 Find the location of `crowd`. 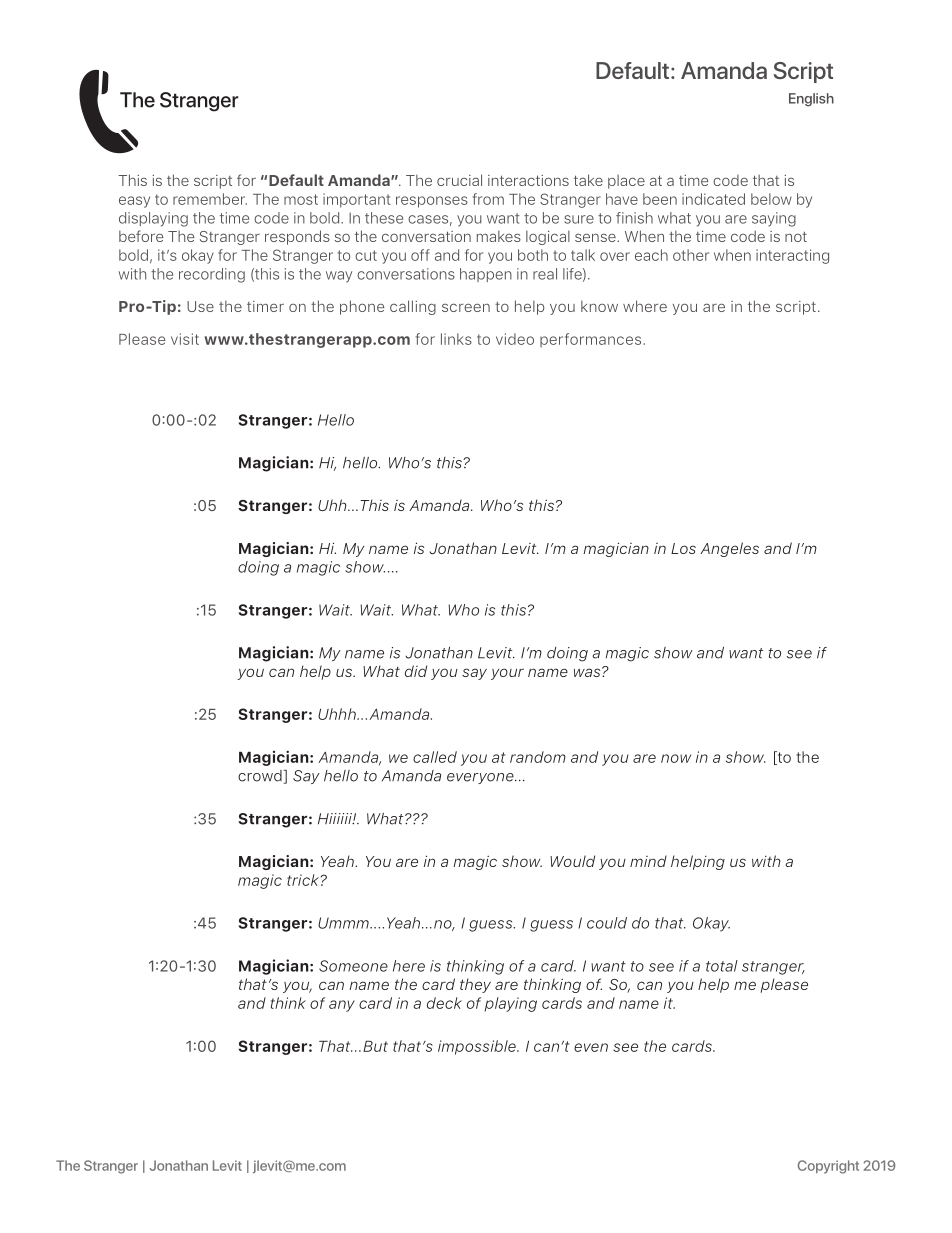

crowd is located at coordinates (261, 776).
